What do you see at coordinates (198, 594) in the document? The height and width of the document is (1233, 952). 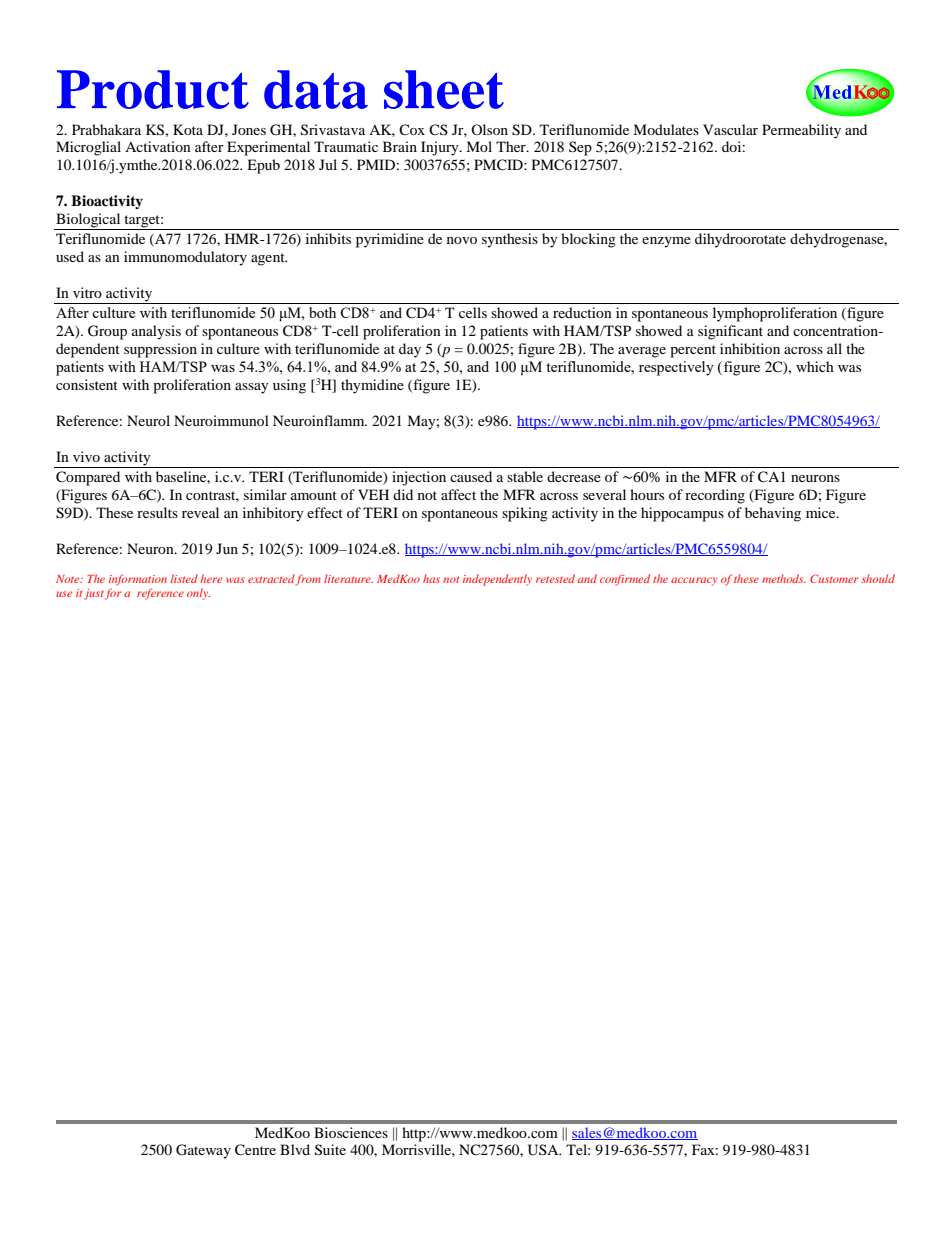 I see `only` at bounding box center [198, 594].
